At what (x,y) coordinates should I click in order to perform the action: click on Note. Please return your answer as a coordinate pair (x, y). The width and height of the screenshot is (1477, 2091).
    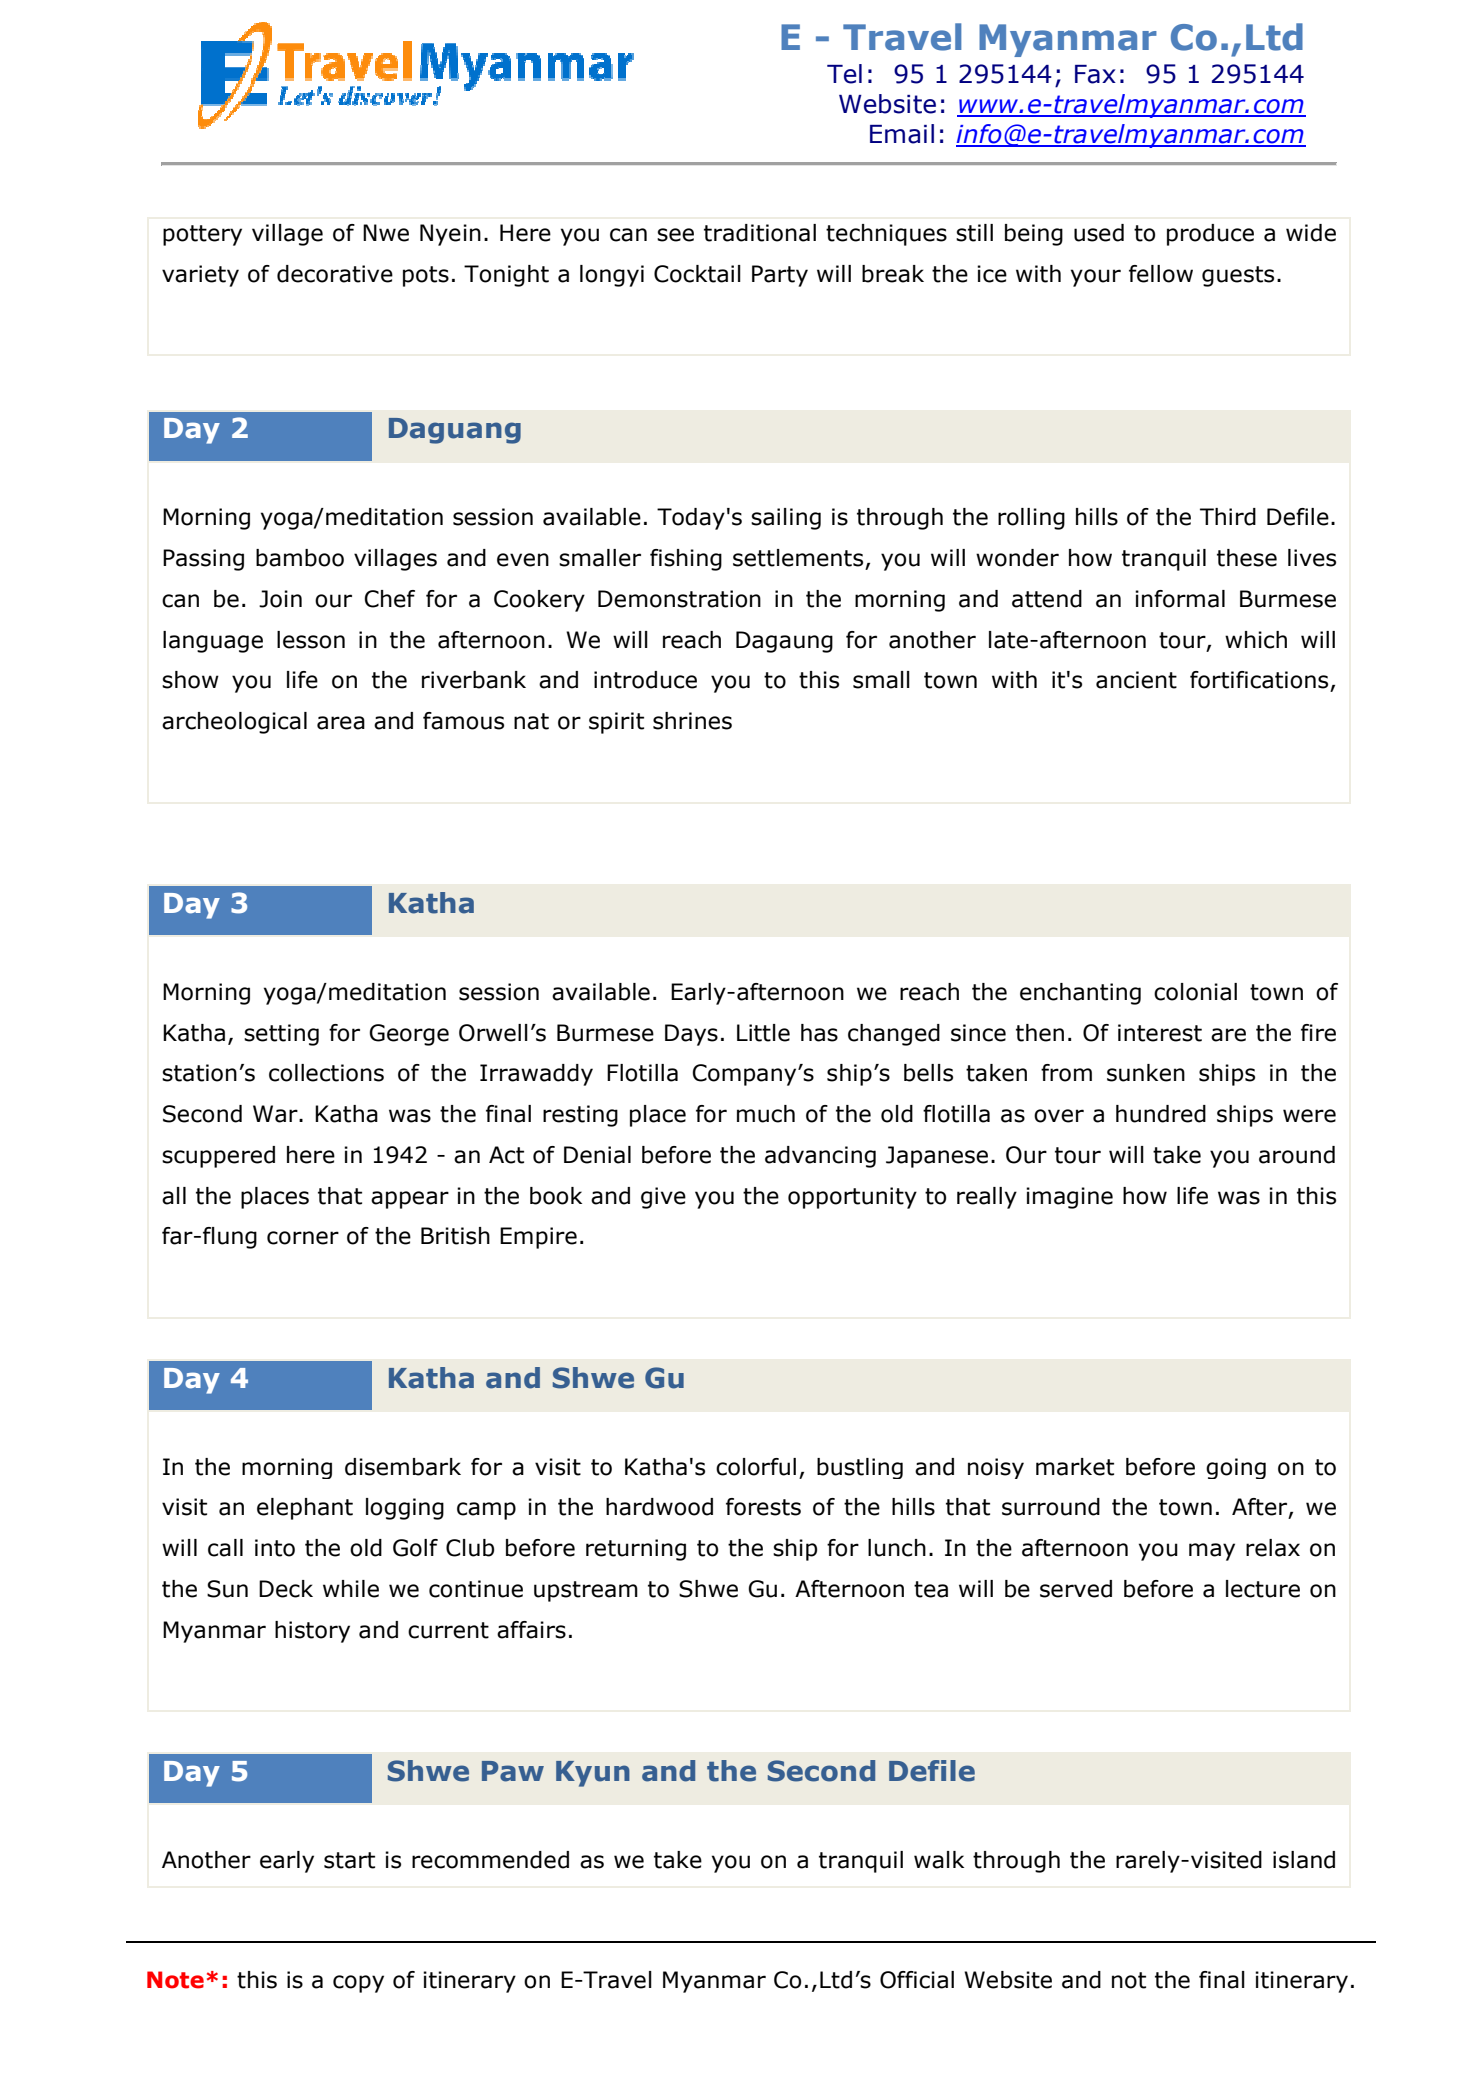
    Looking at the image, I should click on (175, 1980).
